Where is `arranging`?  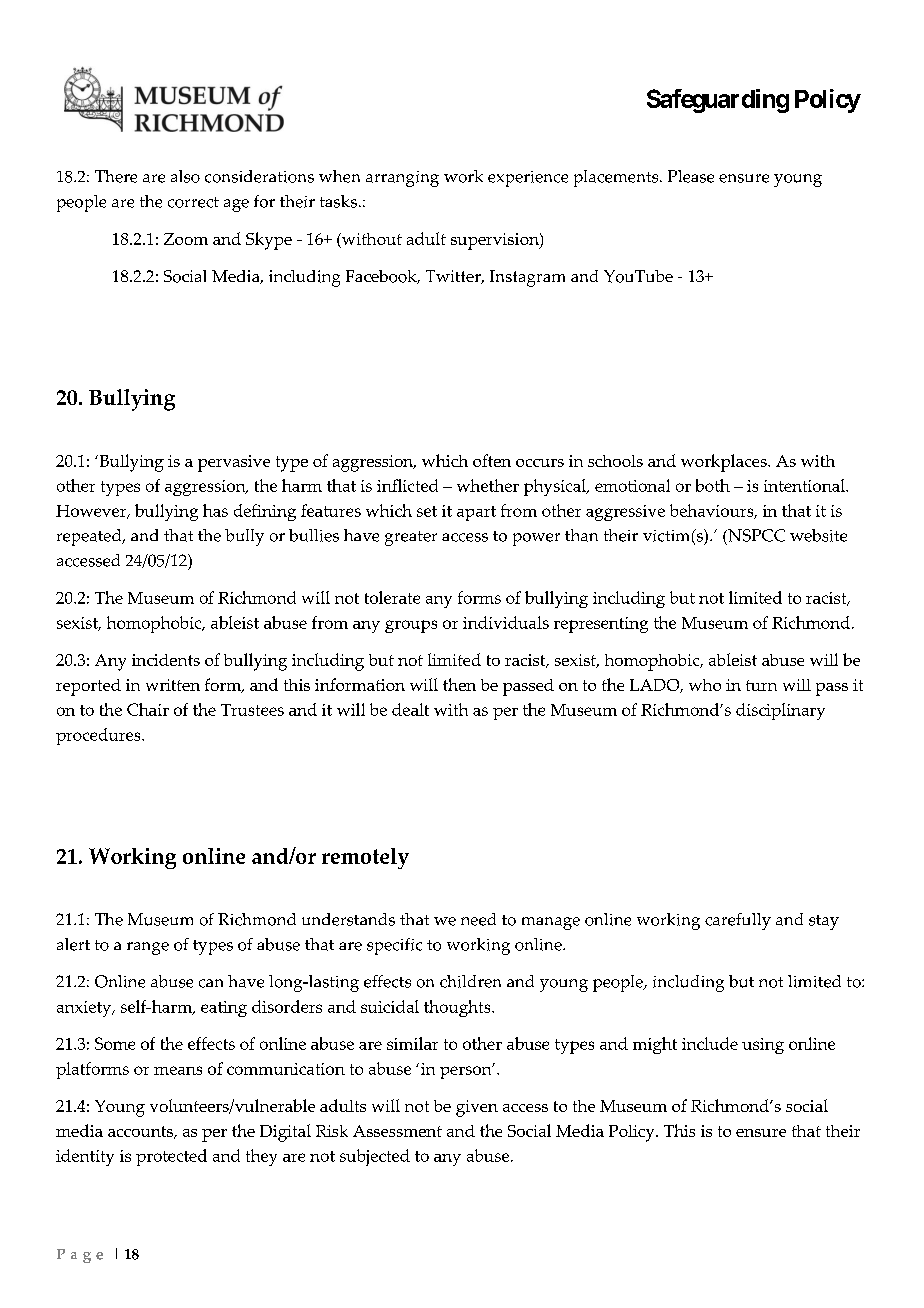
arranging is located at coordinates (402, 179).
